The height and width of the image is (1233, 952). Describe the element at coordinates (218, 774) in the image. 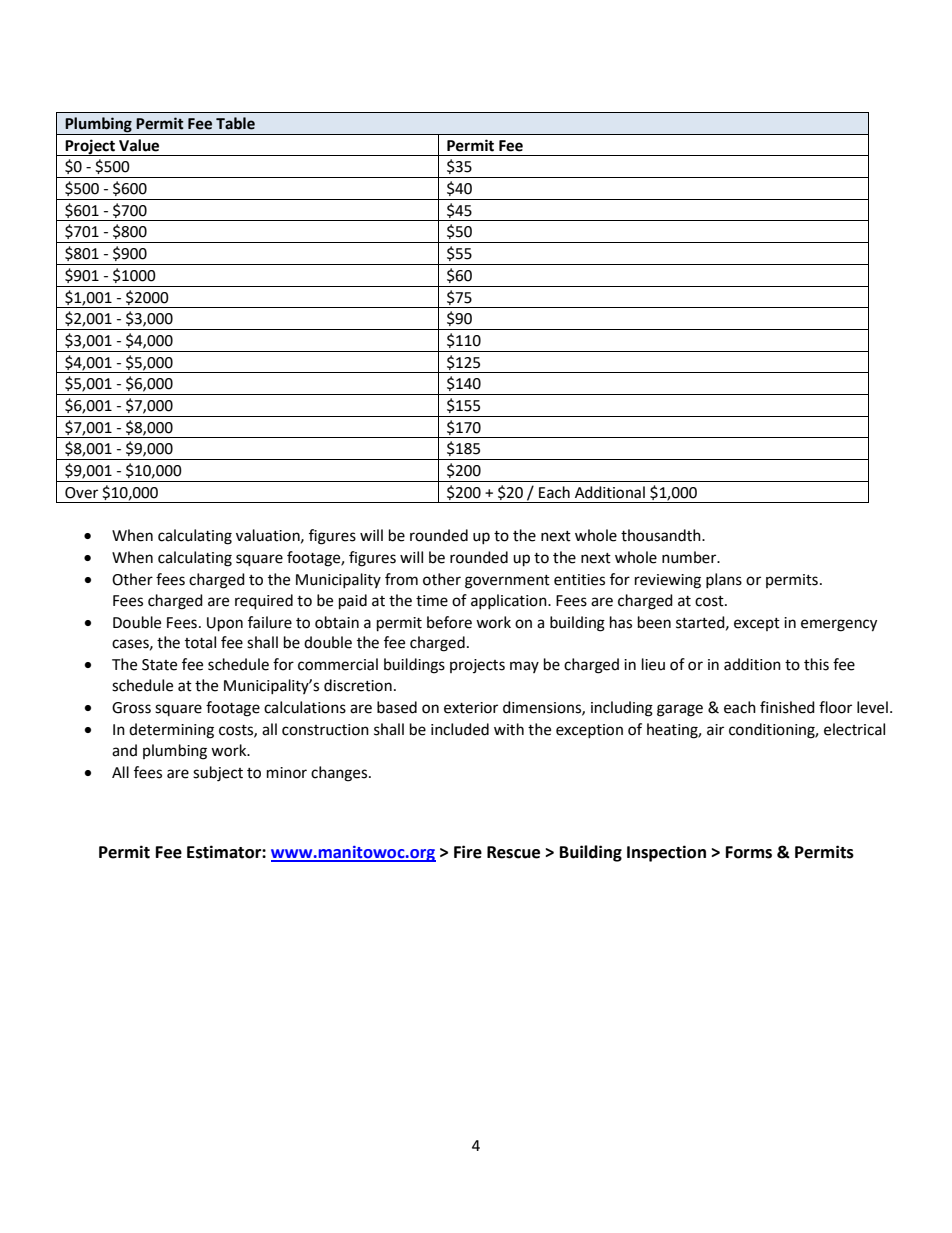

I see `subject` at that location.
